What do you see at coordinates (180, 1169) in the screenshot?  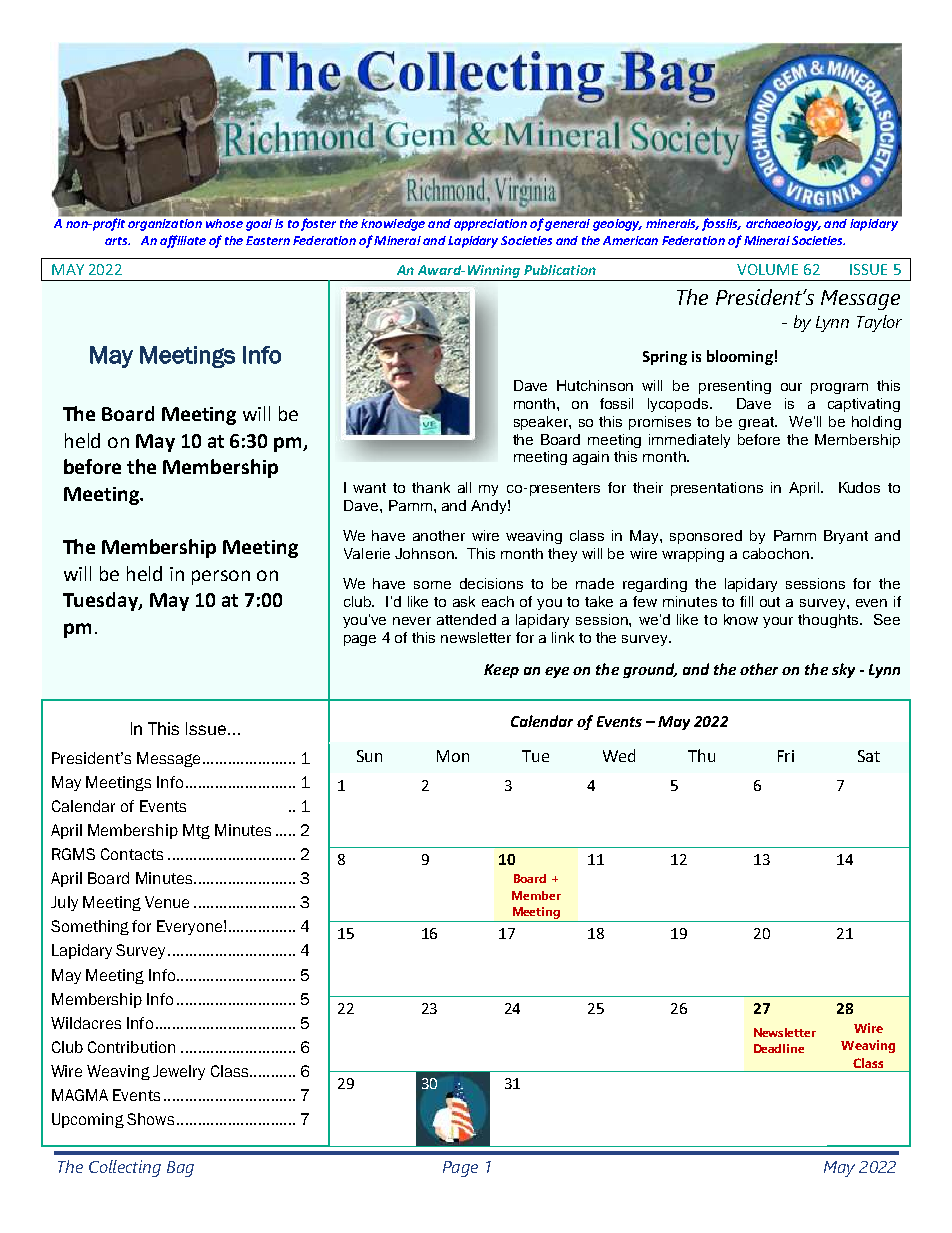 I see `Bag` at bounding box center [180, 1169].
